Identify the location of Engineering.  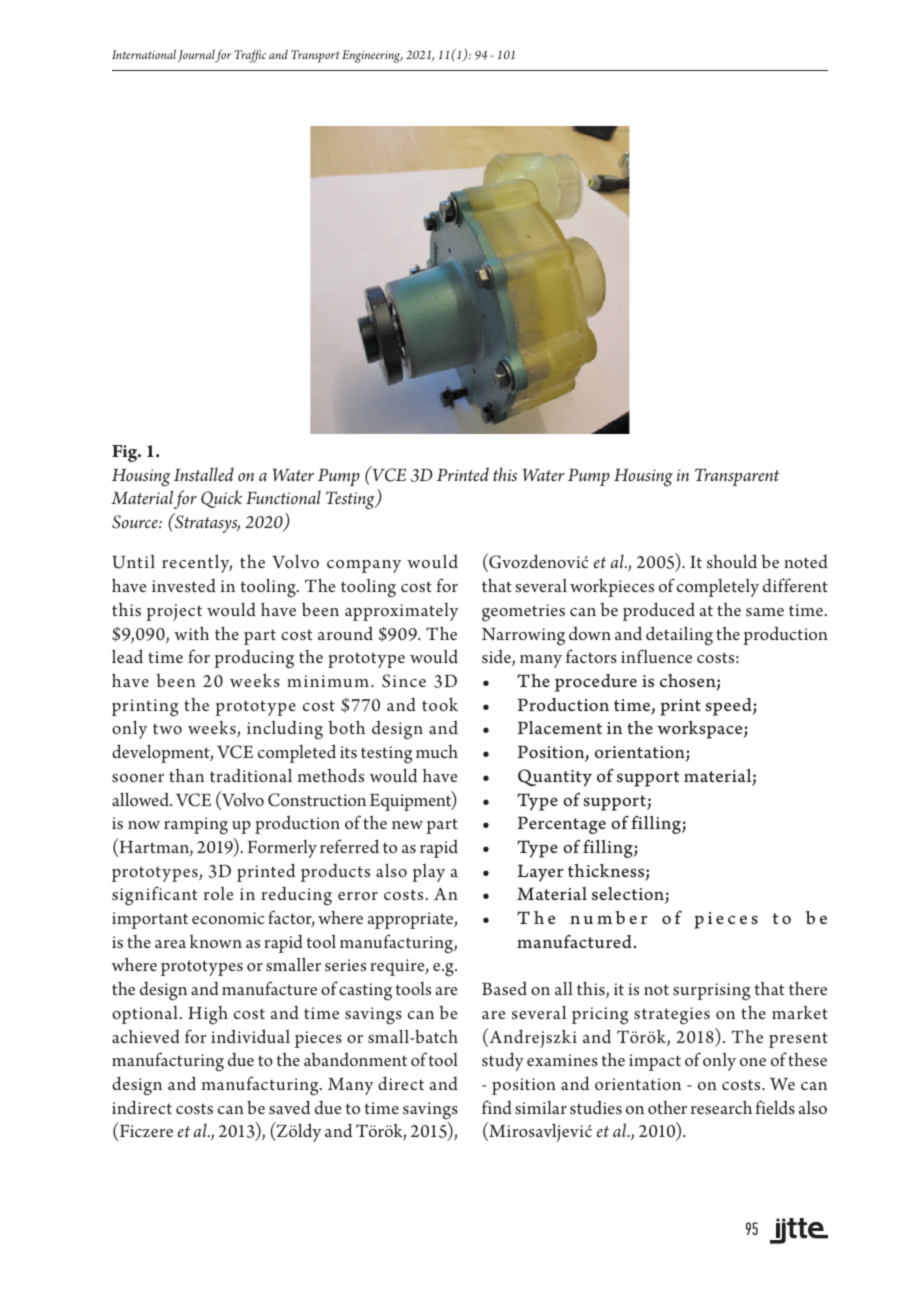
(372, 56).
